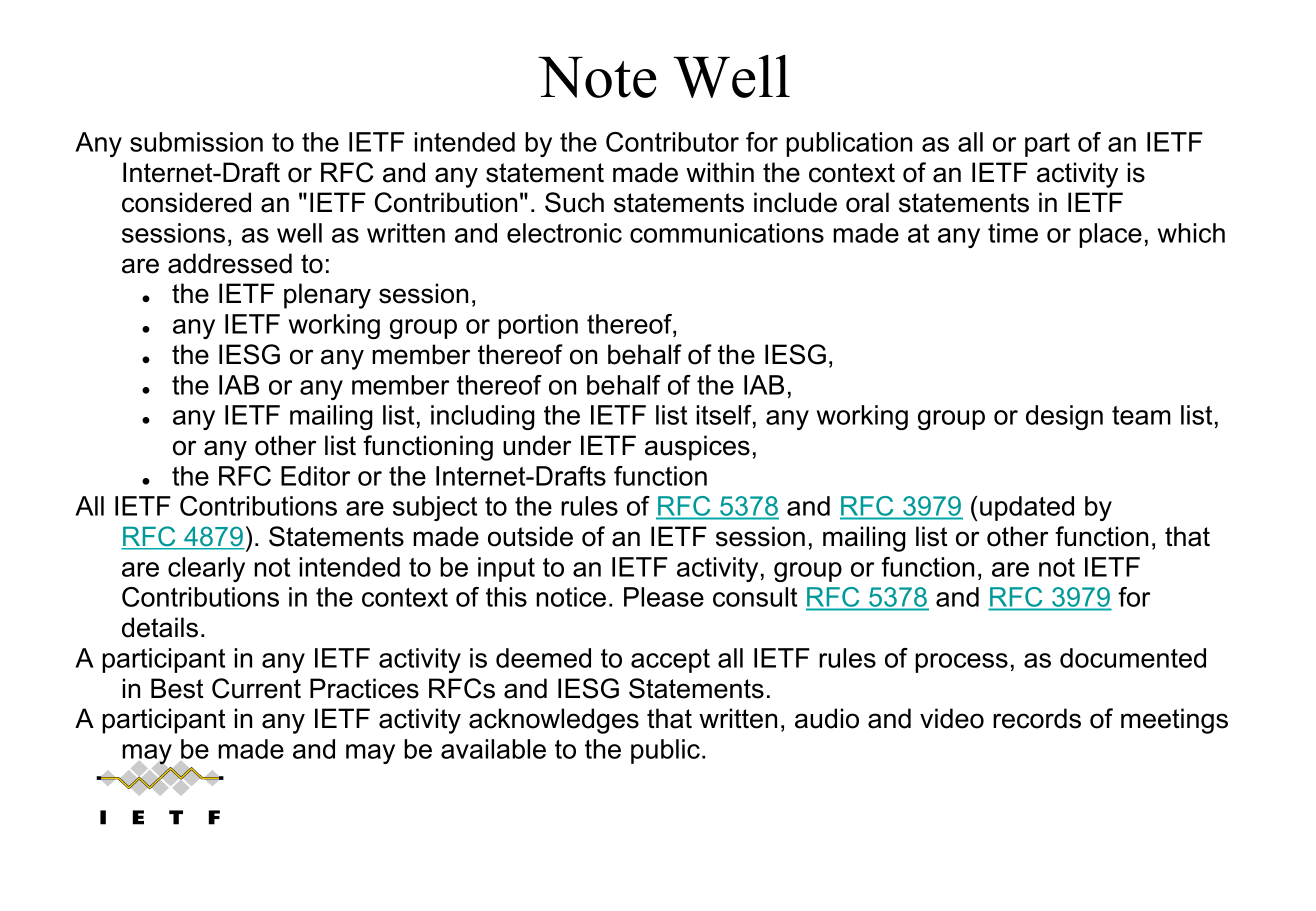  I want to click on plenary, so click(327, 296).
